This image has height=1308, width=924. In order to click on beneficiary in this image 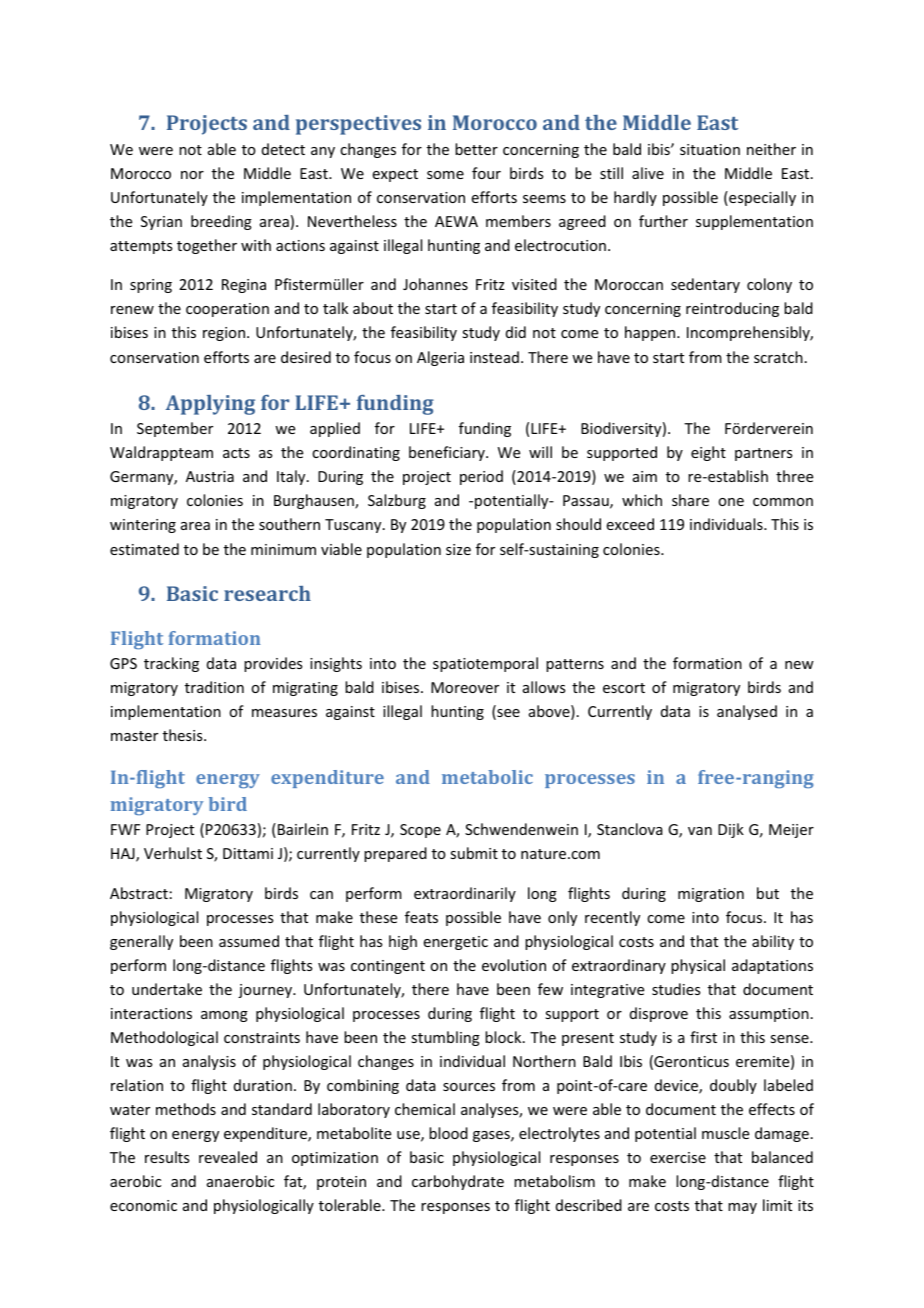, I will do `click(448, 453)`.
